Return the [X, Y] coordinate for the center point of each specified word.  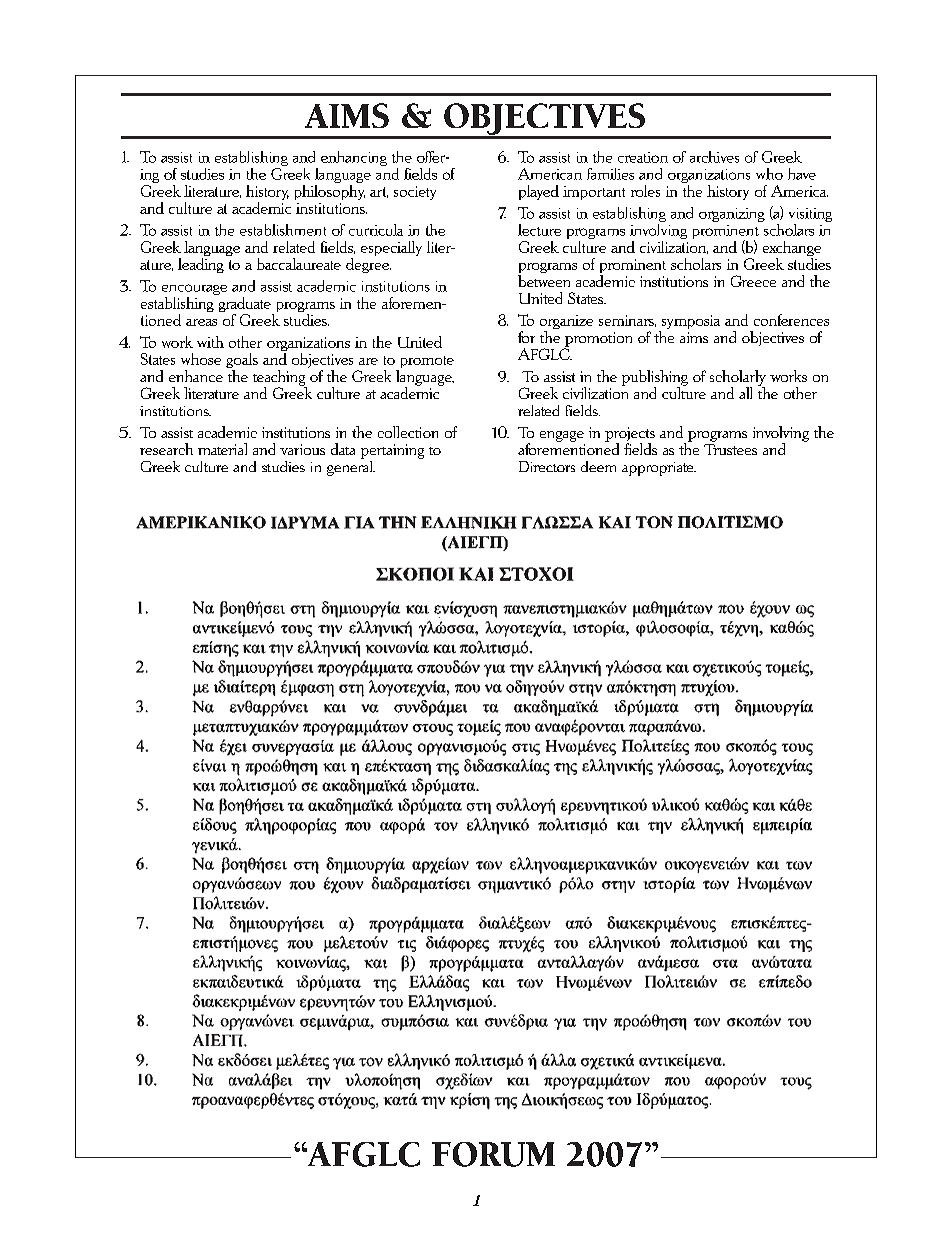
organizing [732, 215]
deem [598, 466]
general [351, 467]
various [302, 449]
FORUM [493, 1154]
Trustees [730, 448]
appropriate [659, 469]
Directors [547, 466]
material [222, 449]
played [539, 192]
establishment [283, 230]
